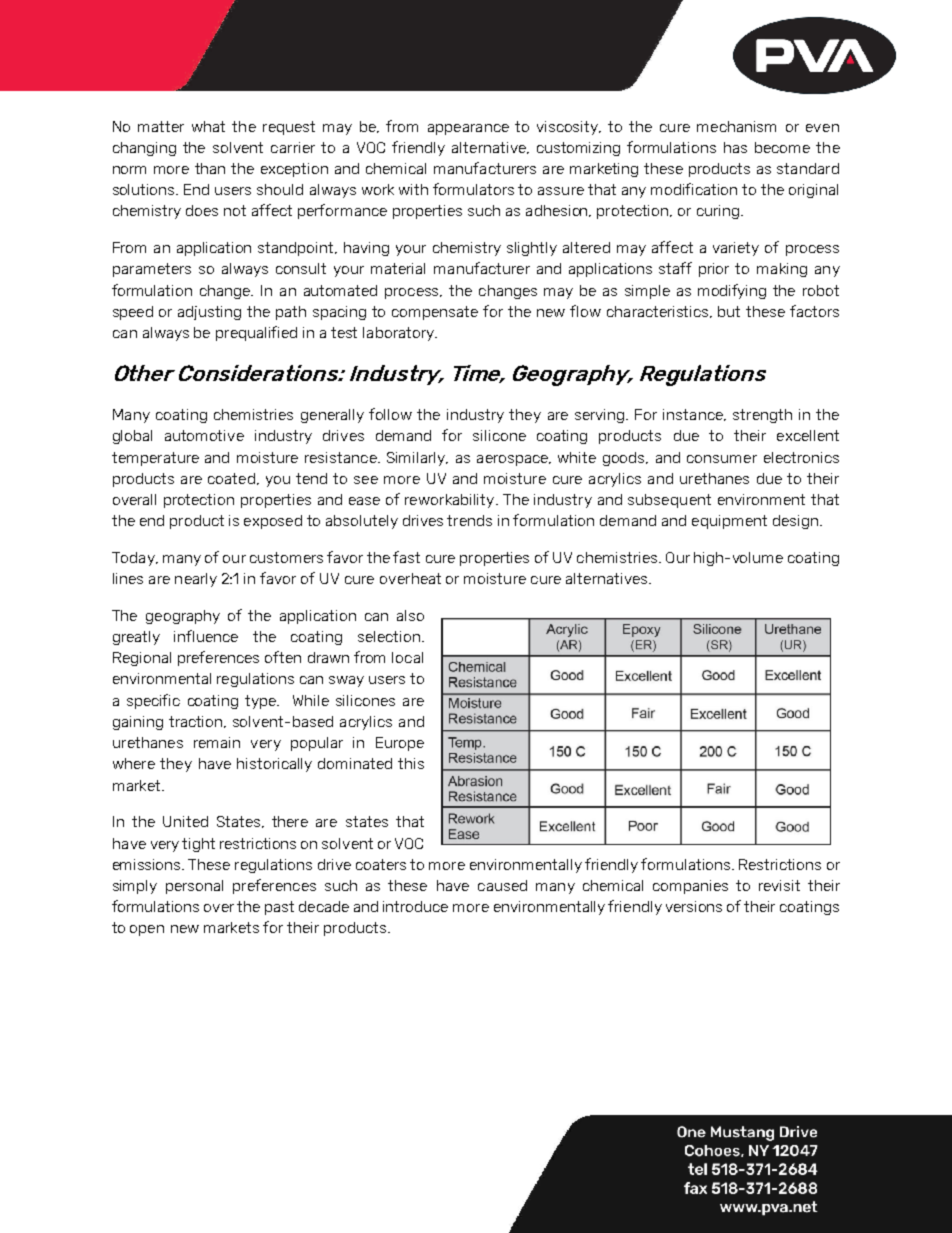  I want to click on what, so click(208, 126).
